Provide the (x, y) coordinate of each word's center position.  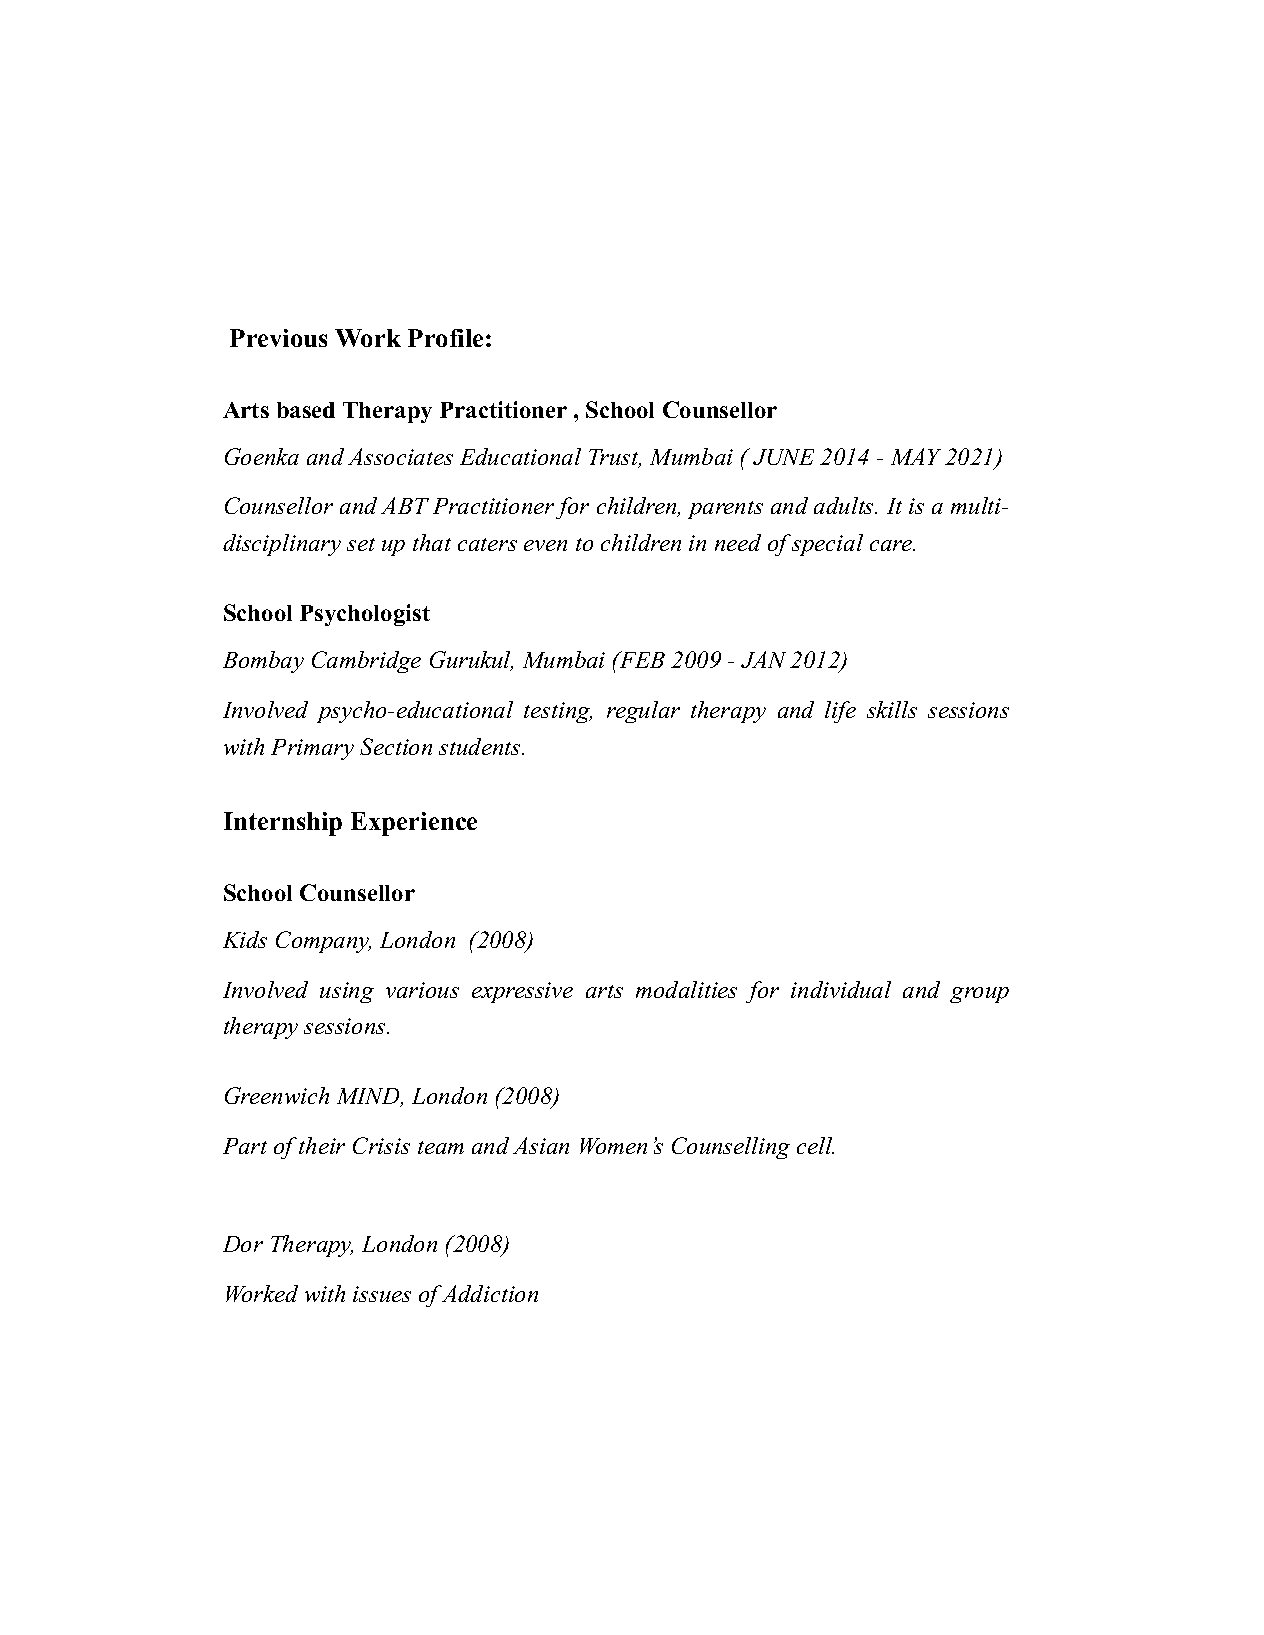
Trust (615, 458)
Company (323, 942)
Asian (541, 1145)
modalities (686, 989)
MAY (916, 456)
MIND (369, 1097)
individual (841, 989)
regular (643, 712)
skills (892, 709)
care (892, 545)
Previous (278, 338)
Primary (312, 749)
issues (382, 1294)
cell (815, 1145)
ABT (405, 505)
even (545, 545)
